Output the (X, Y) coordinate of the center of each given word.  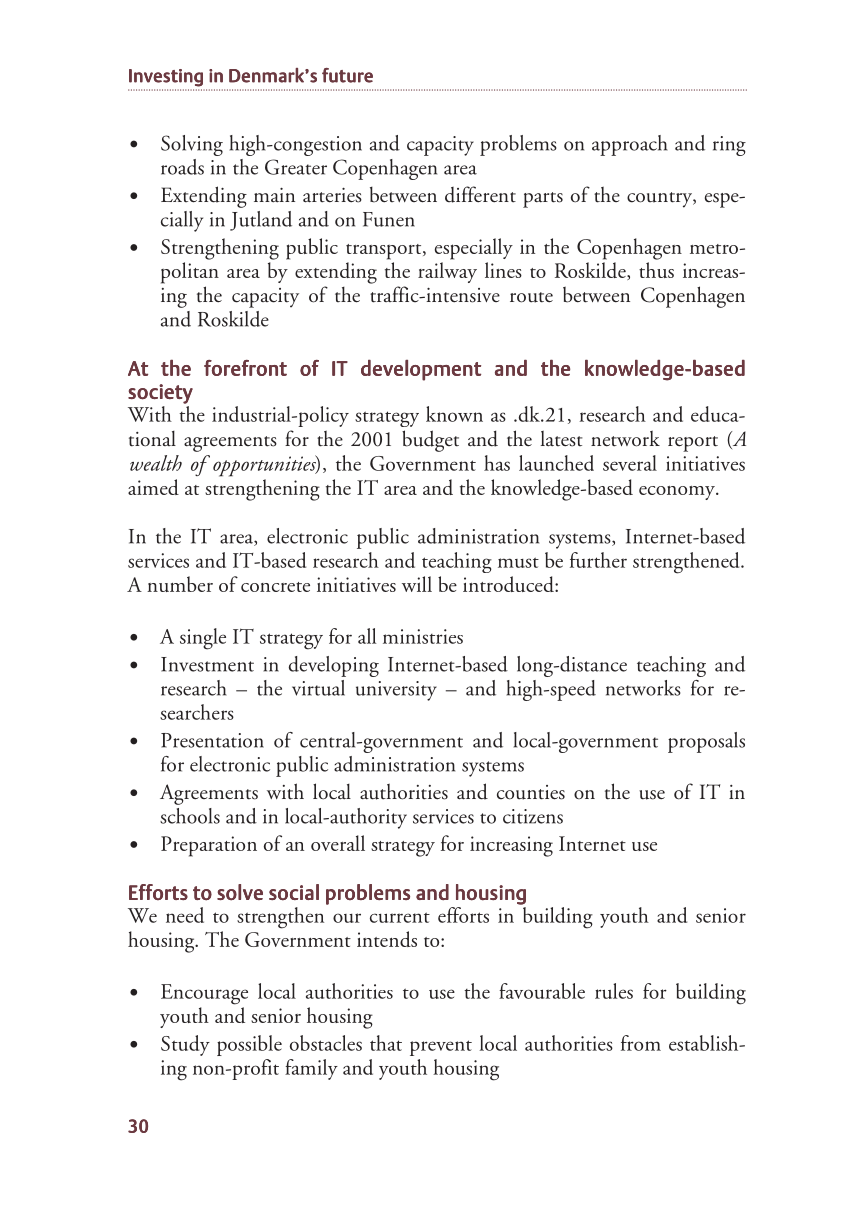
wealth (156, 463)
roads (182, 167)
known (454, 414)
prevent (441, 1048)
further (598, 560)
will (417, 584)
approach (630, 145)
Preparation (209, 846)
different (480, 194)
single (203, 639)
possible (249, 1045)
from (641, 1043)
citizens (533, 816)
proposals (706, 742)
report (693, 444)
